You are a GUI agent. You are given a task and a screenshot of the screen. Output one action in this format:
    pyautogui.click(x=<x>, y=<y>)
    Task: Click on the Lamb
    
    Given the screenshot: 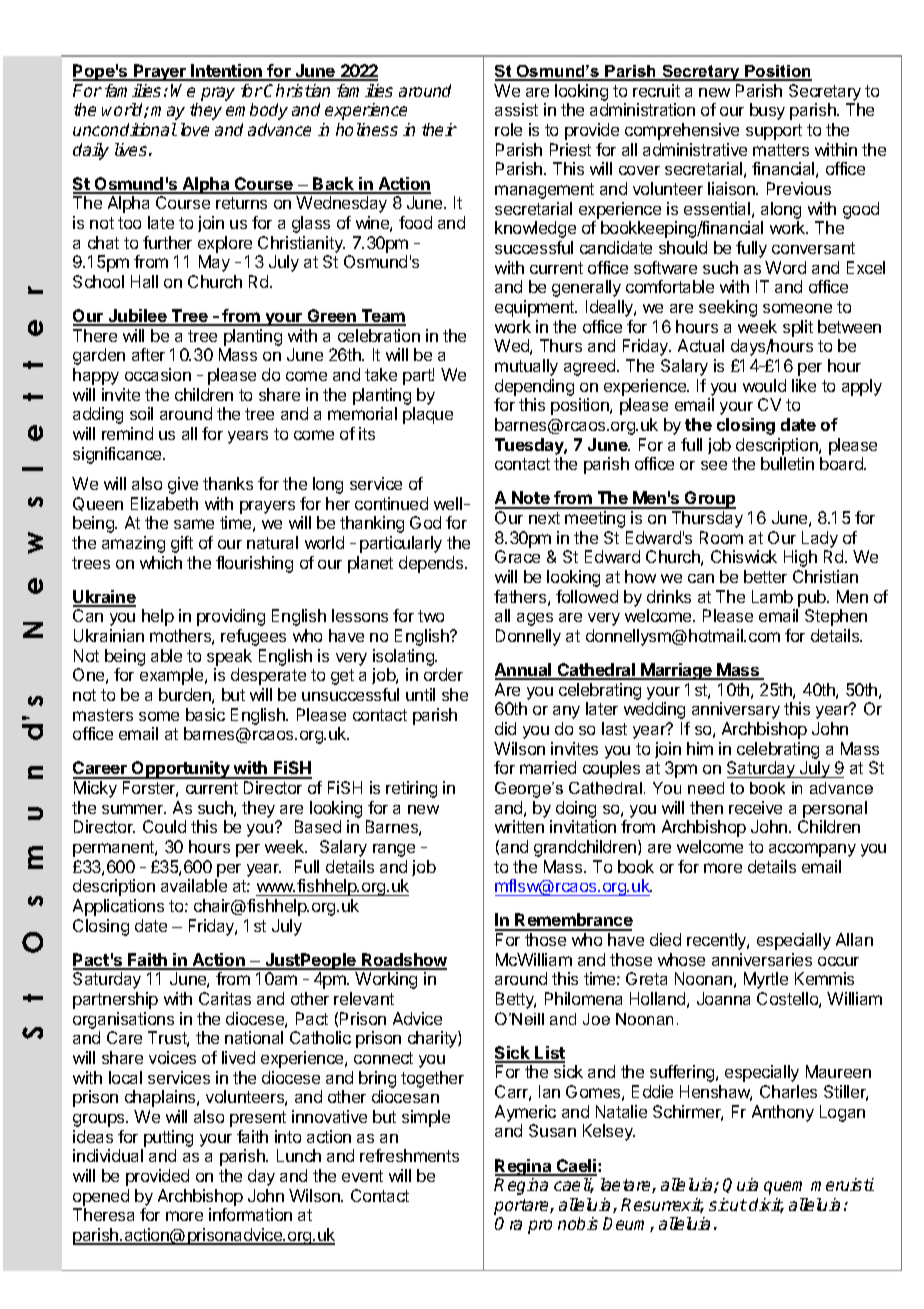 What is the action you would take?
    pyautogui.click(x=772, y=596)
